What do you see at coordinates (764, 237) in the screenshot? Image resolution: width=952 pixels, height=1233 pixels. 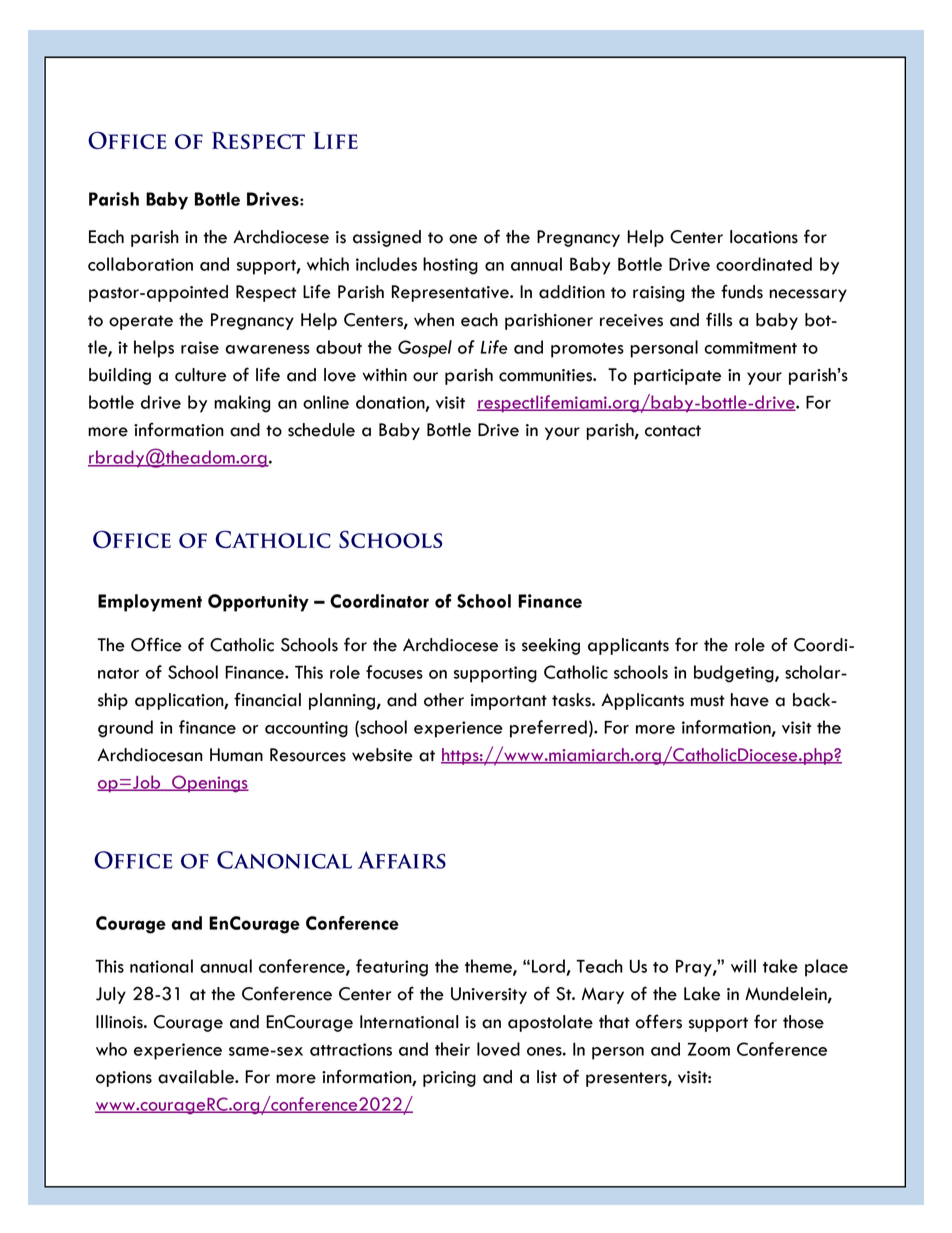 I see `locations` at bounding box center [764, 237].
